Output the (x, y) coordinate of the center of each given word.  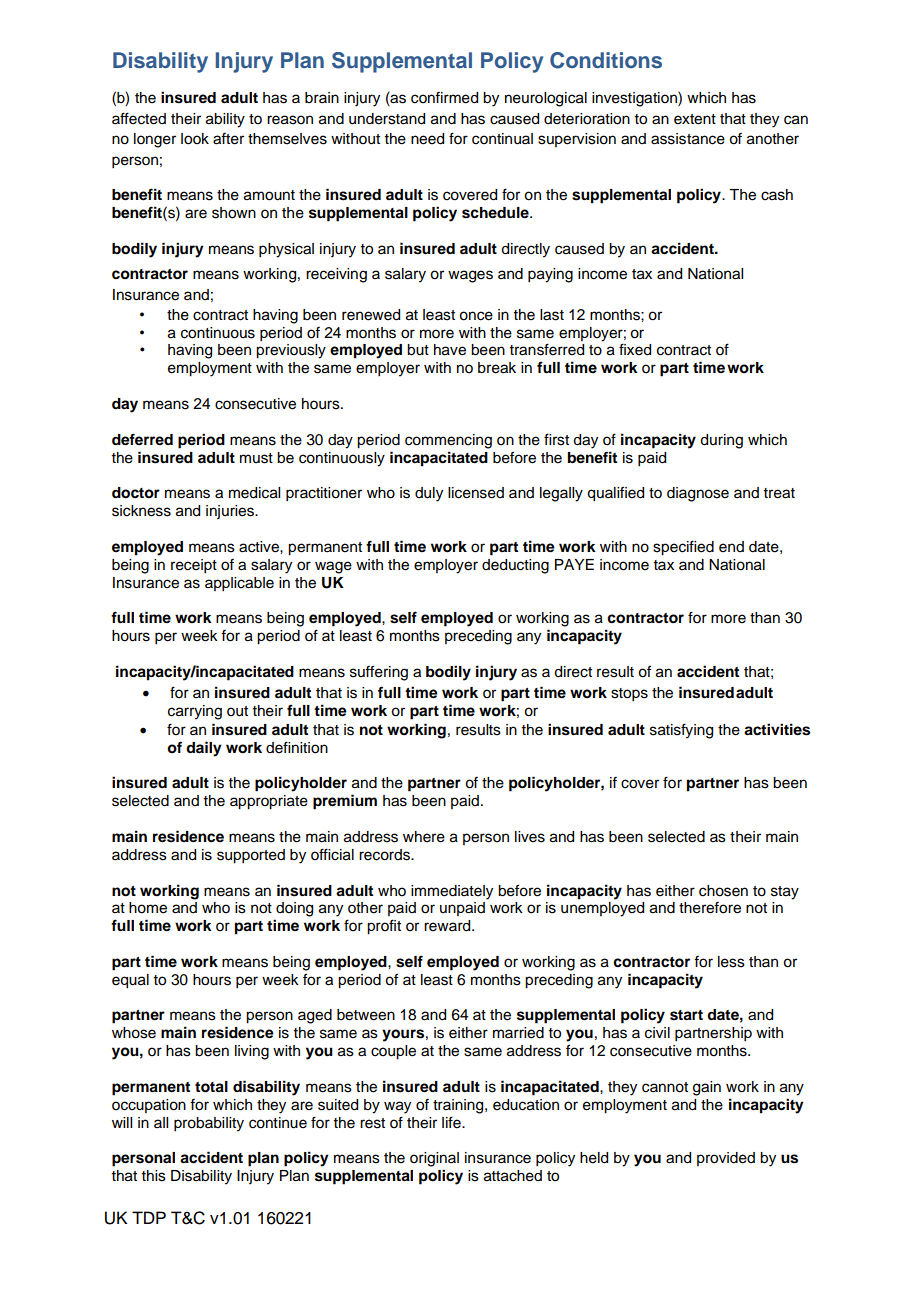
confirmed (444, 98)
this (154, 1176)
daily (204, 749)
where (424, 837)
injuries (231, 512)
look (195, 139)
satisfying (681, 731)
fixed (635, 349)
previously (291, 351)
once (476, 316)
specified (683, 548)
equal (130, 981)
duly (429, 494)
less (731, 962)
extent (695, 119)
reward (448, 926)
